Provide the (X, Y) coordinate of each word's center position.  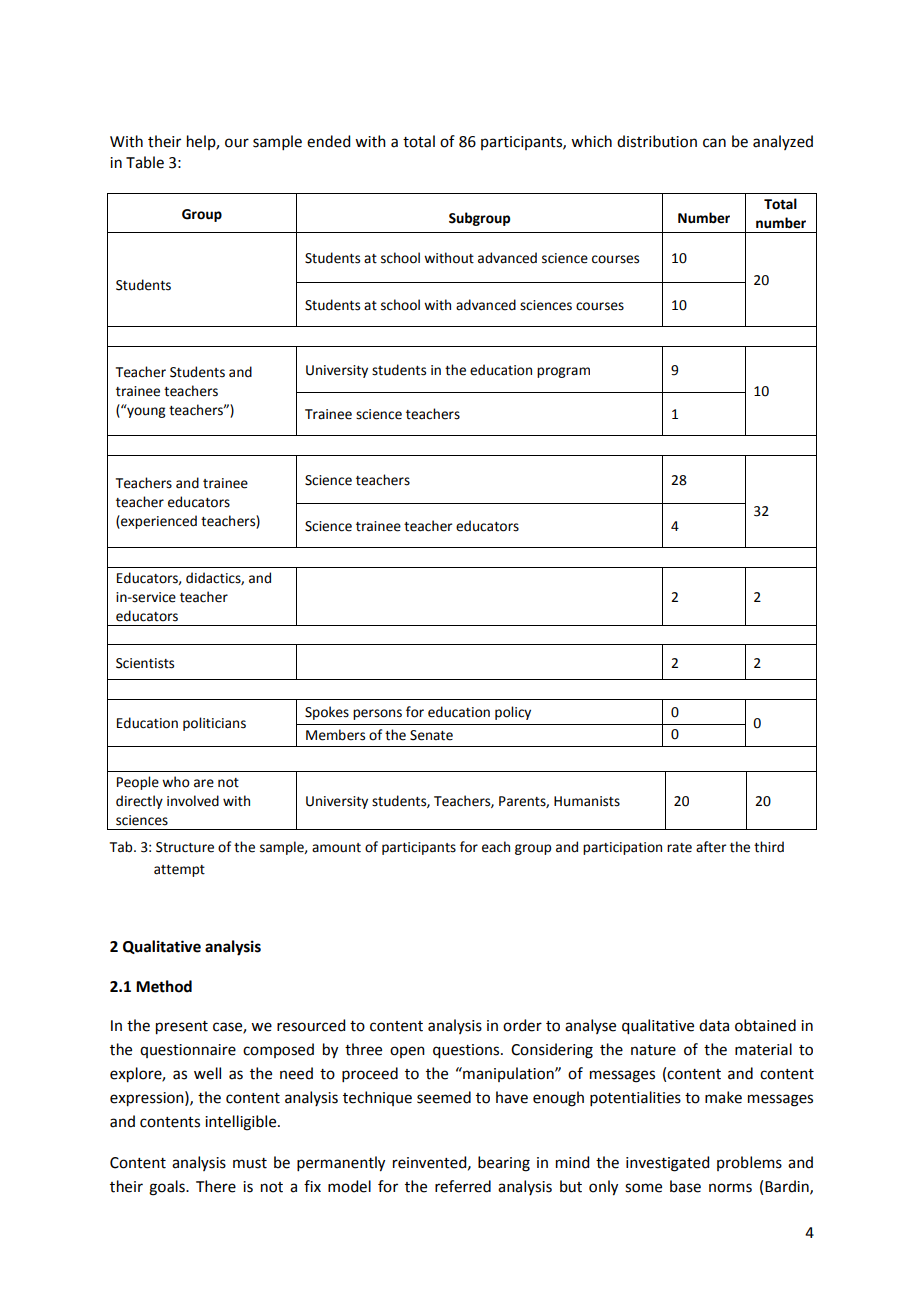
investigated (667, 1164)
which (591, 141)
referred (463, 1186)
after (711, 847)
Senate (431, 735)
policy (513, 713)
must (250, 1163)
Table (145, 162)
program (563, 372)
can (714, 143)
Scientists (145, 663)
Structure (185, 847)
